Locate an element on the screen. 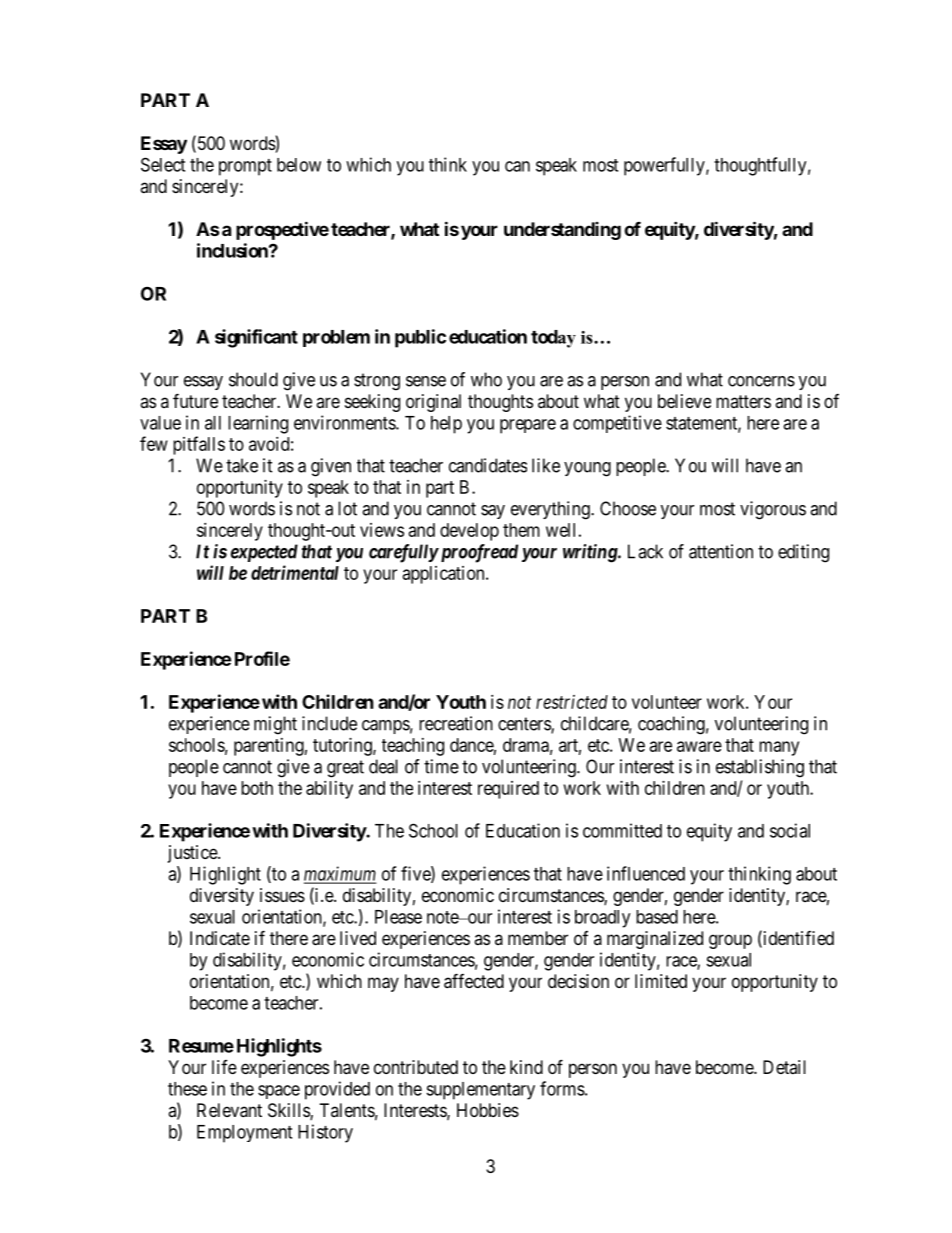 The image size is (952, 1233). understanding is located at coordinates (562, 231).
